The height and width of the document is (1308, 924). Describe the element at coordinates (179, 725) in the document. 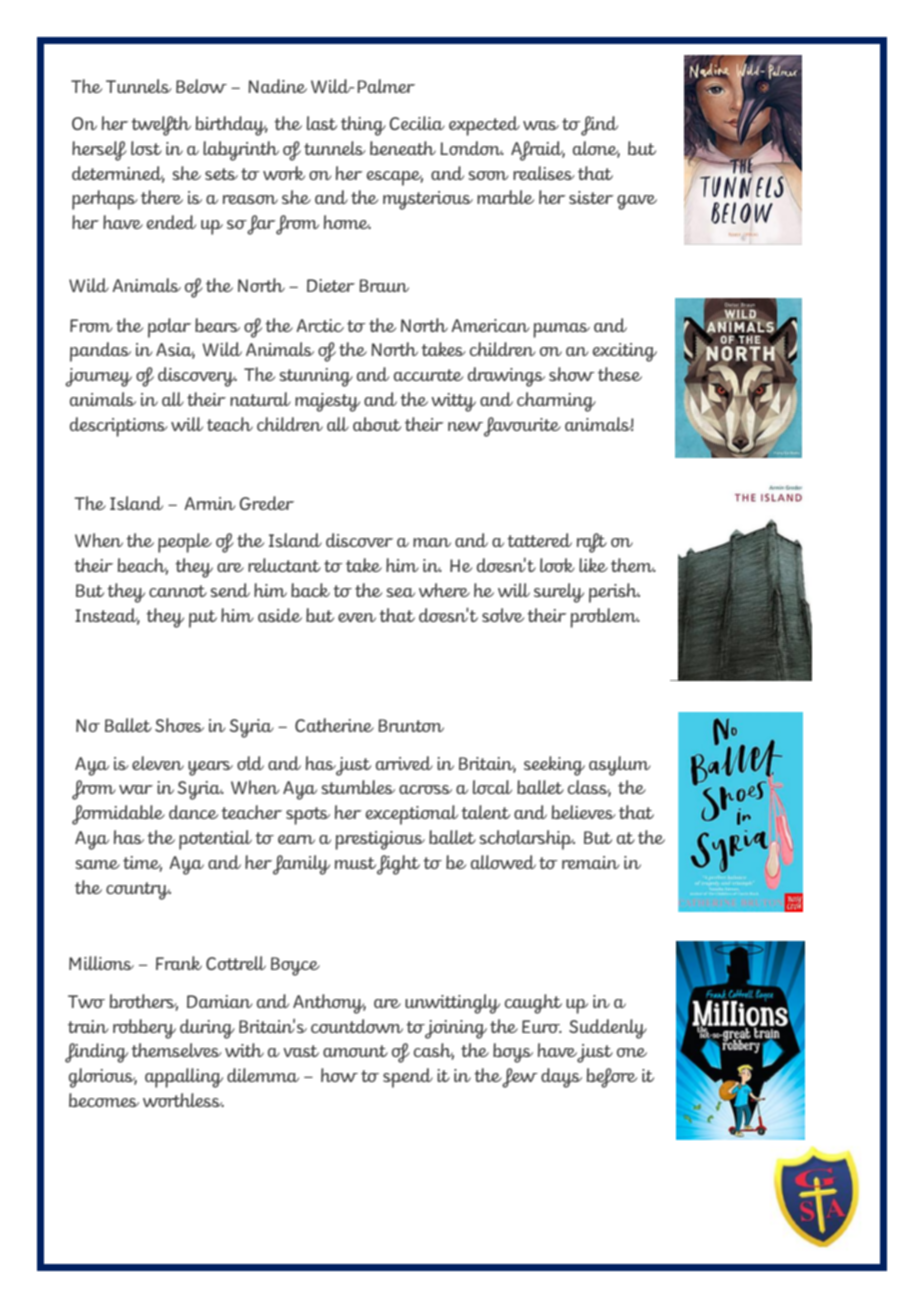

I see `Shoes` at that location.
